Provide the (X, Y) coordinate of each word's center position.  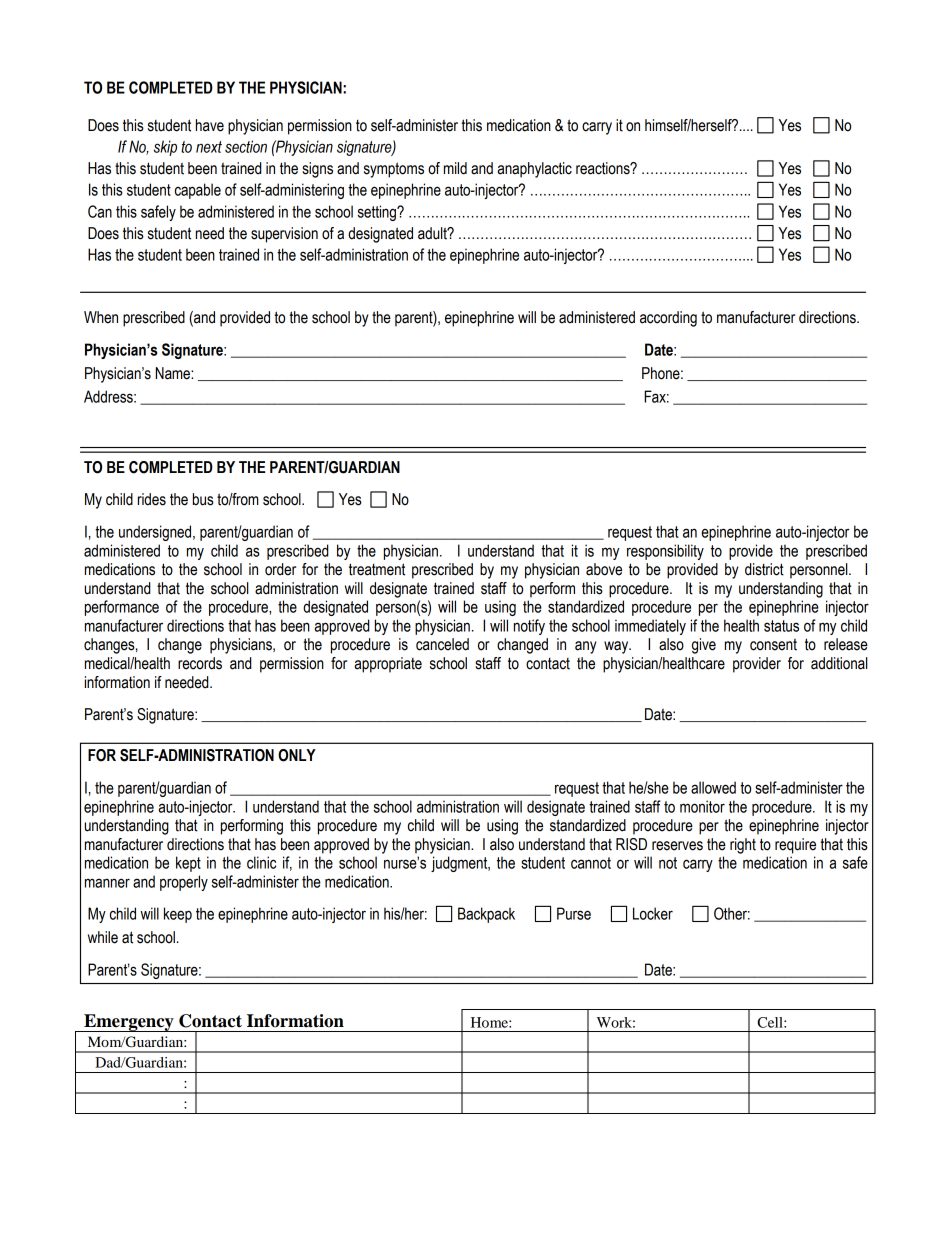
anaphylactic (534, 170)
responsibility (665, 552)
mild (455, 168)
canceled (442, 644)
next (209, 147)
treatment (377, 569)
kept (188, 864)
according (668, 319)
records (200, 663)
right (743, 846)
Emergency (129, 1023)
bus (203, 499)
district (764, 569)
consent (773, 644)
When (101, 317)
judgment (460, 864)
